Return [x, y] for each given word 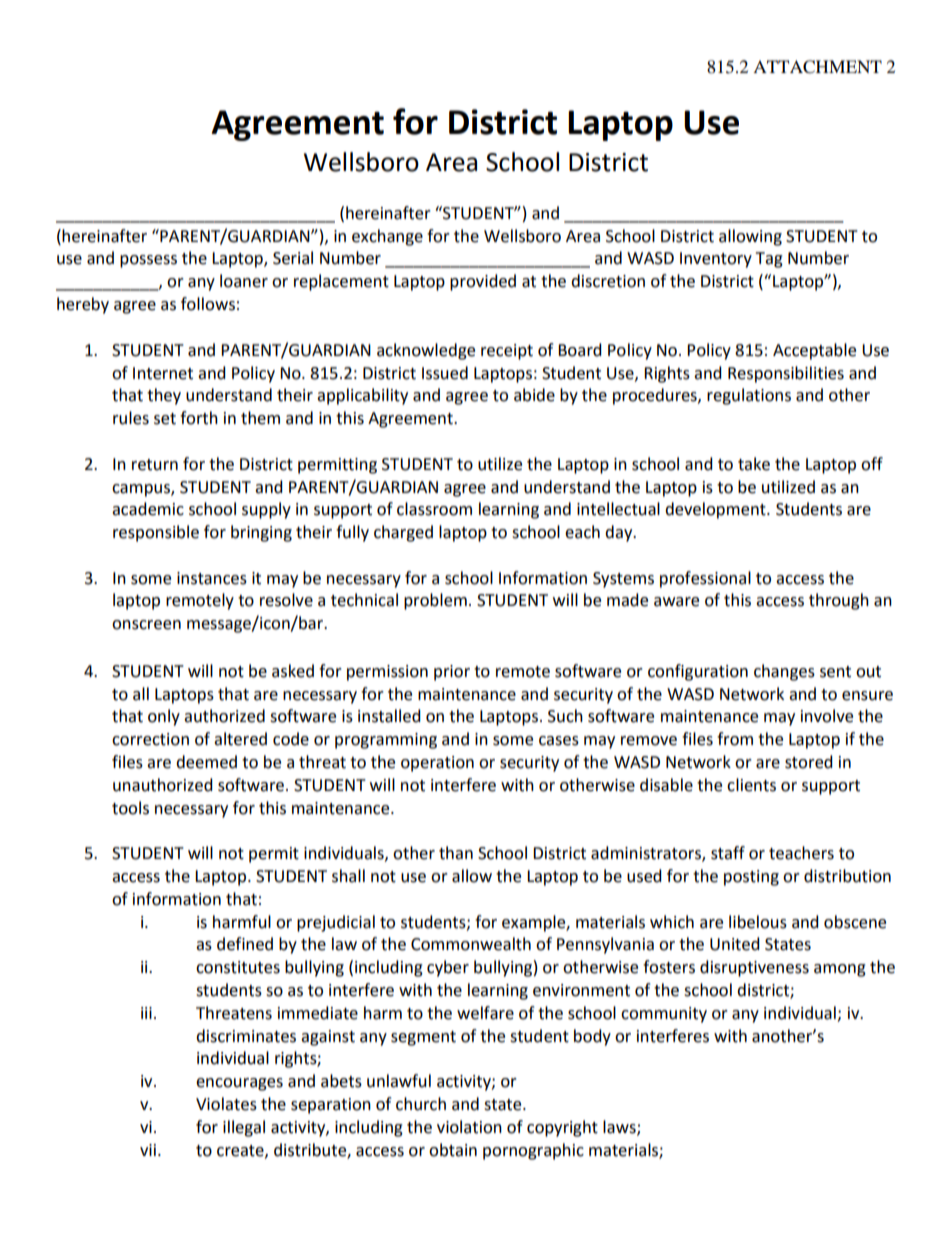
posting [751, 878]
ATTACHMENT [817, 67]
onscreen [146, 625]
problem [435, 601]
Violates [226, 1104]
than [456, 853]
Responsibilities [786, 374]
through [839, 601]
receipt [507, 352]
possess [148, 261]
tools [130, 808]
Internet [163, 373]
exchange [387, 237]
